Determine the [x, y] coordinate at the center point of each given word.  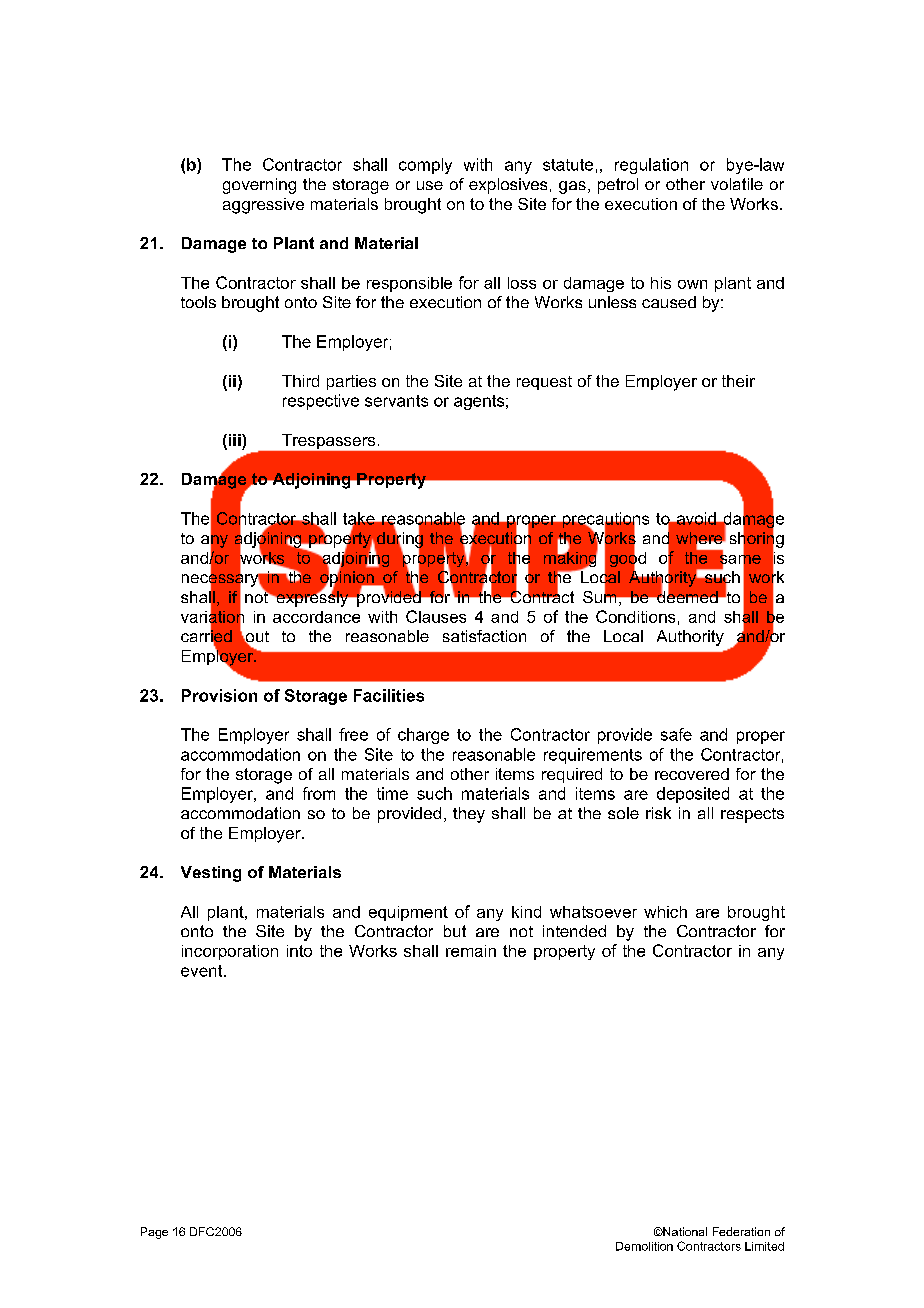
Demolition [644, 1246]
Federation [741, 1231]
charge [423, 736]
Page [154, 1233]
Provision [219, 695]
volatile [737, 184]
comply [425, 166]
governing [259, 186]
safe [676, 734]
